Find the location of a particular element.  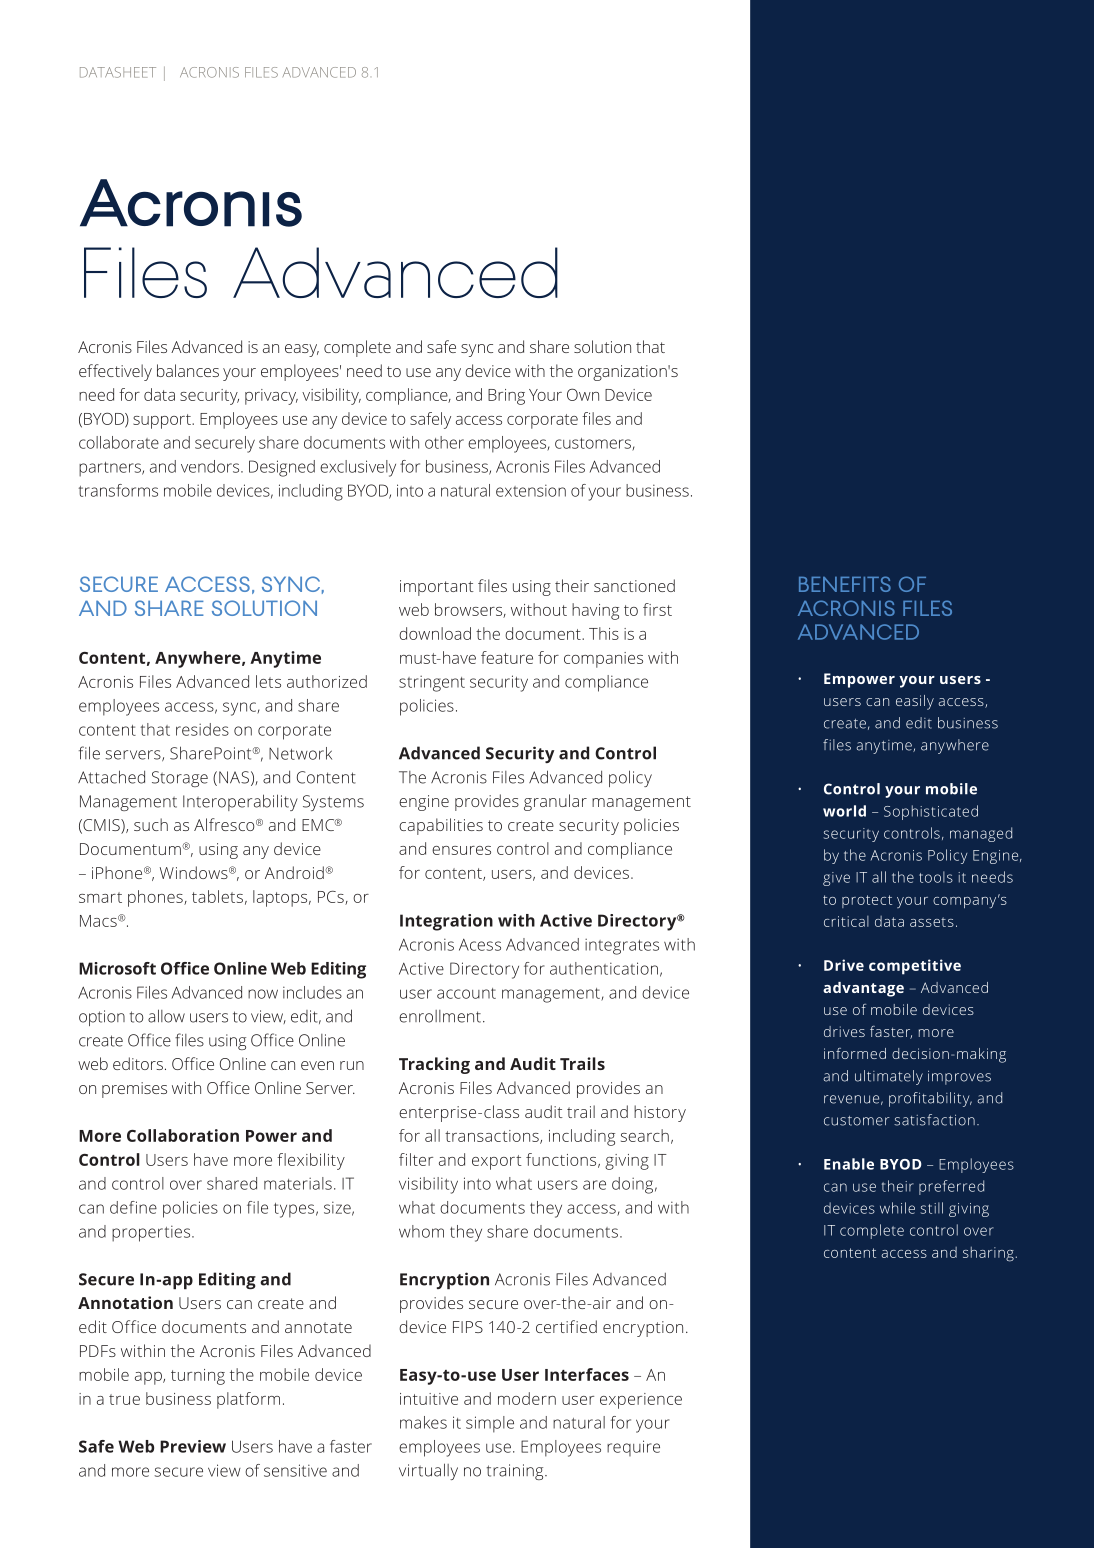

phones is located at coordinates (156, 898).
